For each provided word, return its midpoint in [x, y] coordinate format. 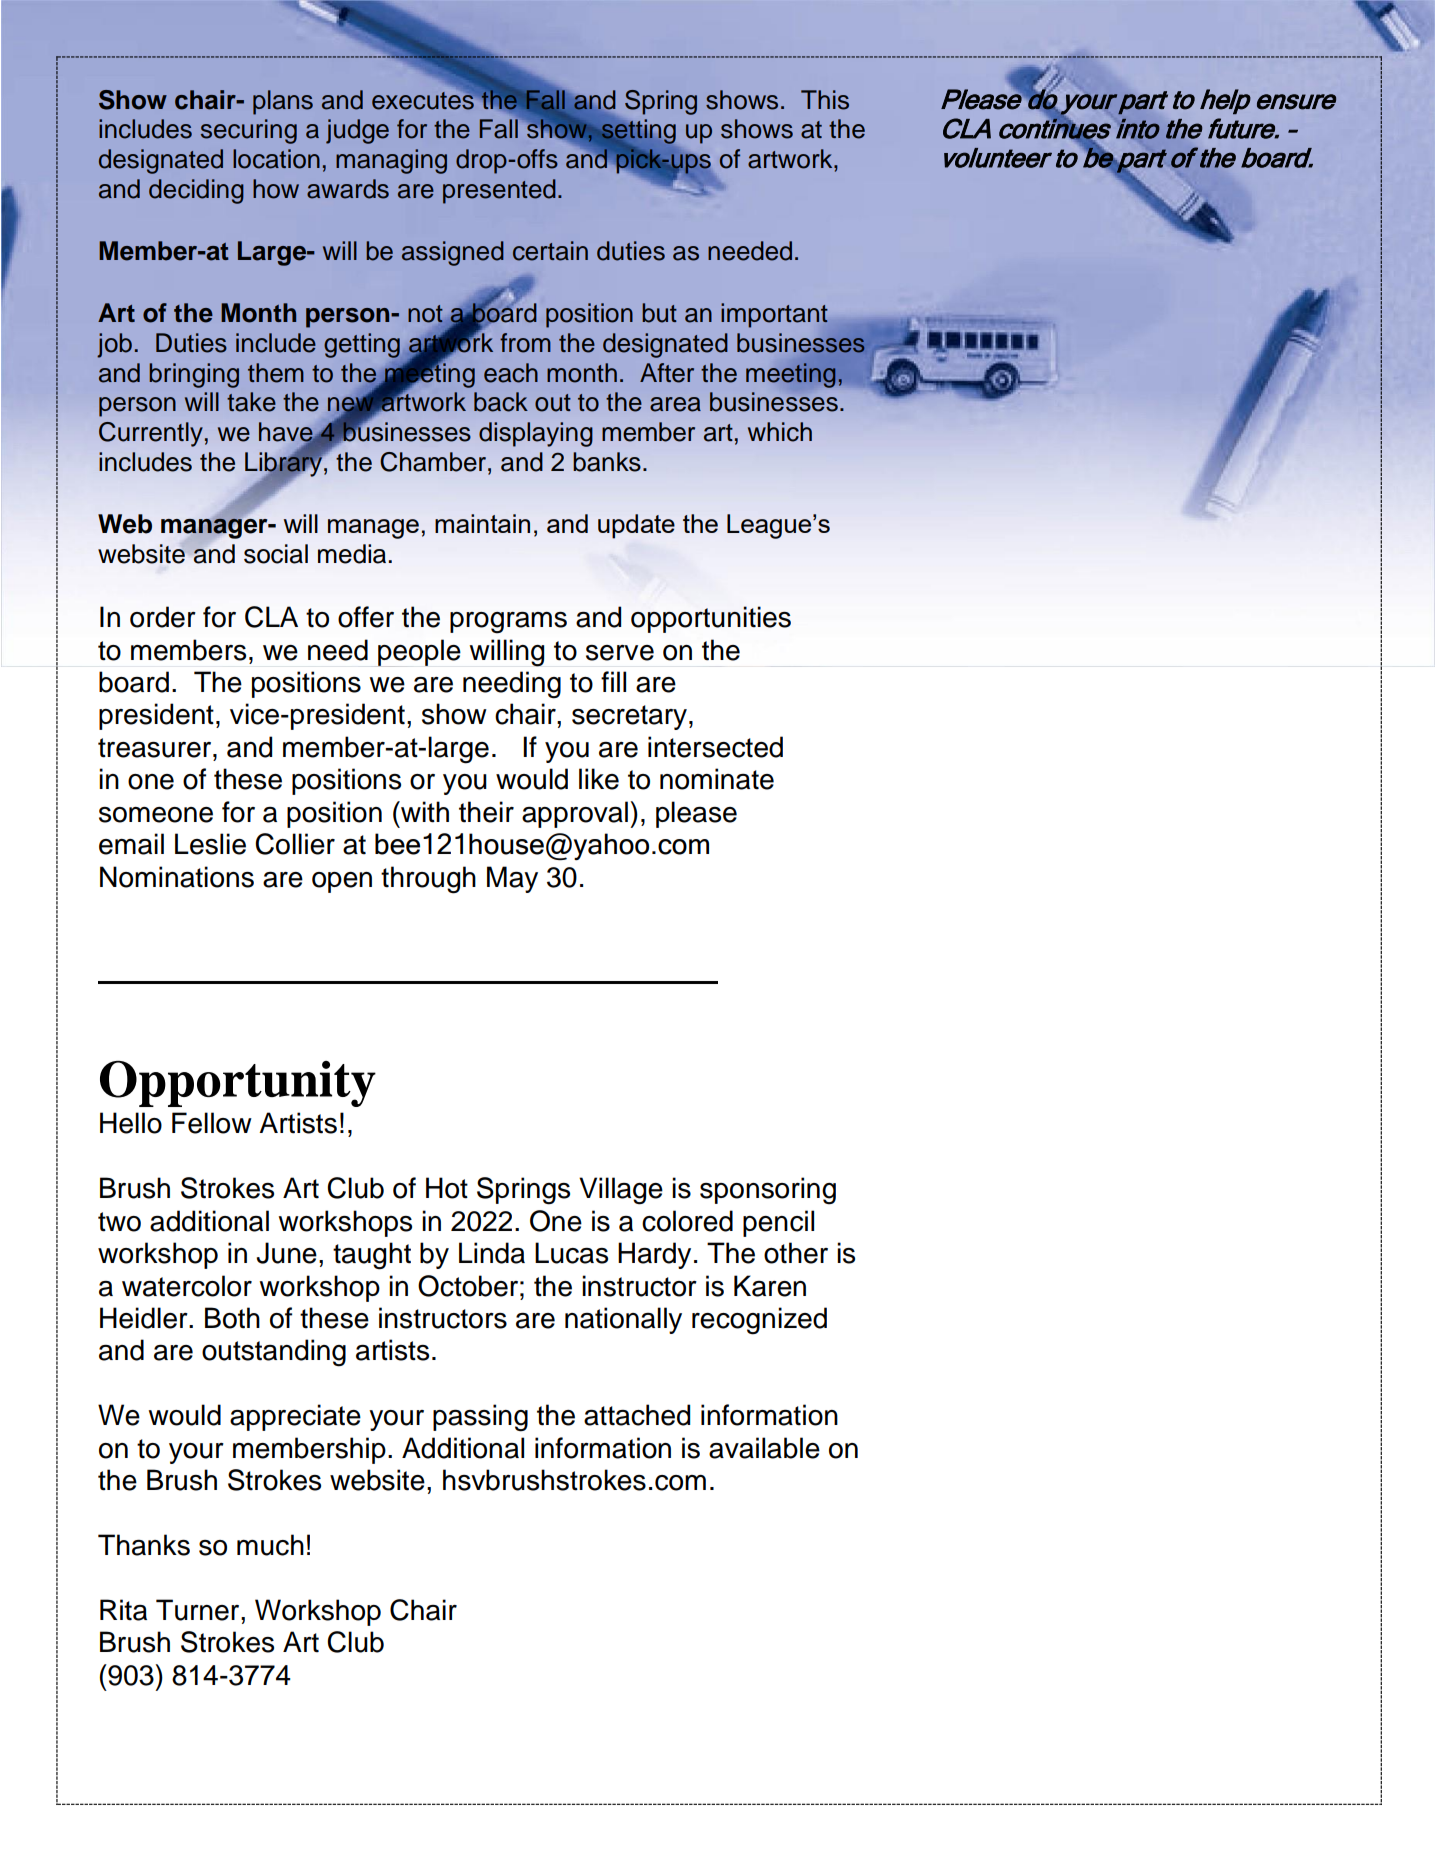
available [764, 1448]
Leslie [210, 844]
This [825, 100]
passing [480, 1418]
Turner [199, 1610]
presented [499, 191]
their [486, 812]
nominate [717, 779]
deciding [196, 191]
